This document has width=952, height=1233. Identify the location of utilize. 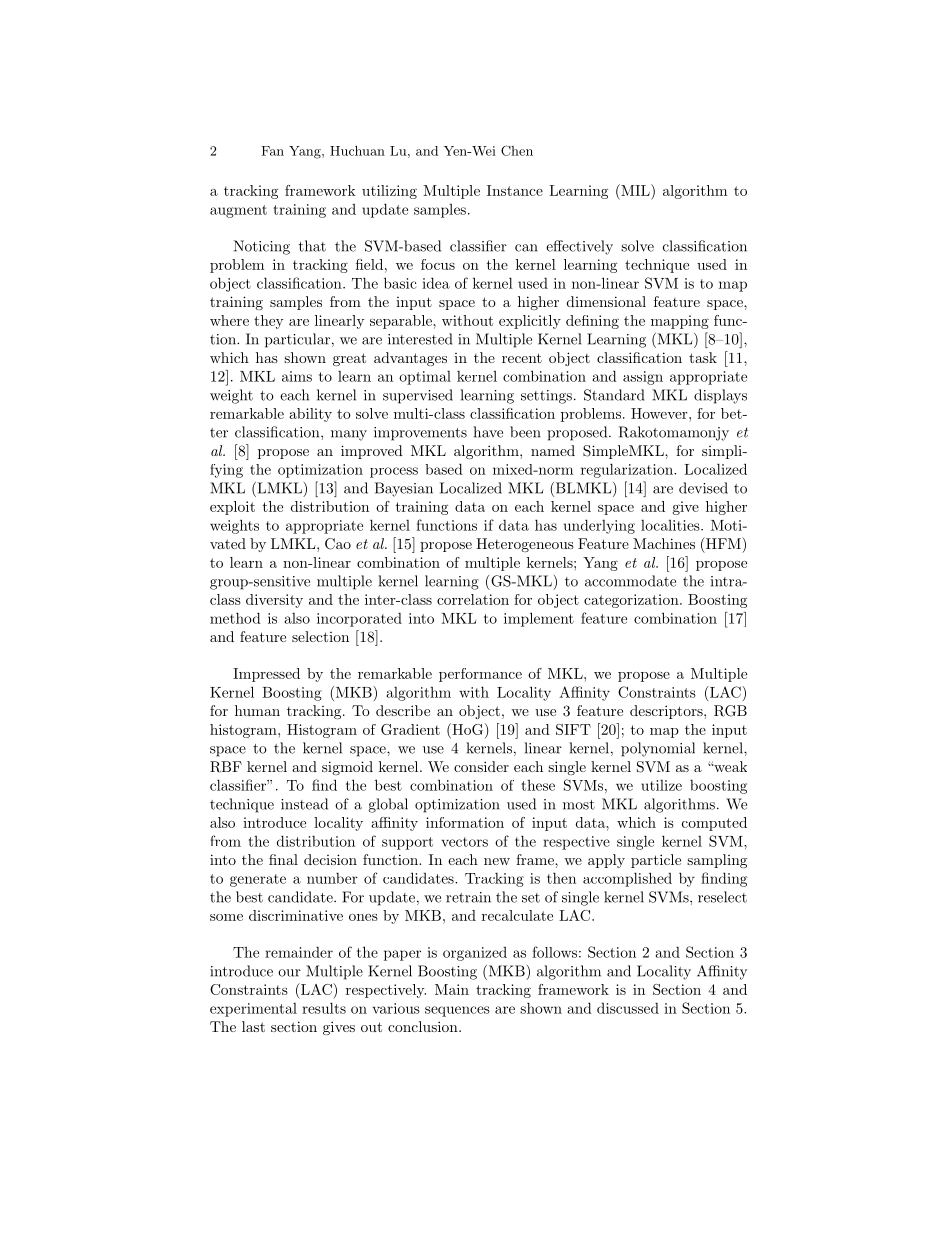
(661, 785).
